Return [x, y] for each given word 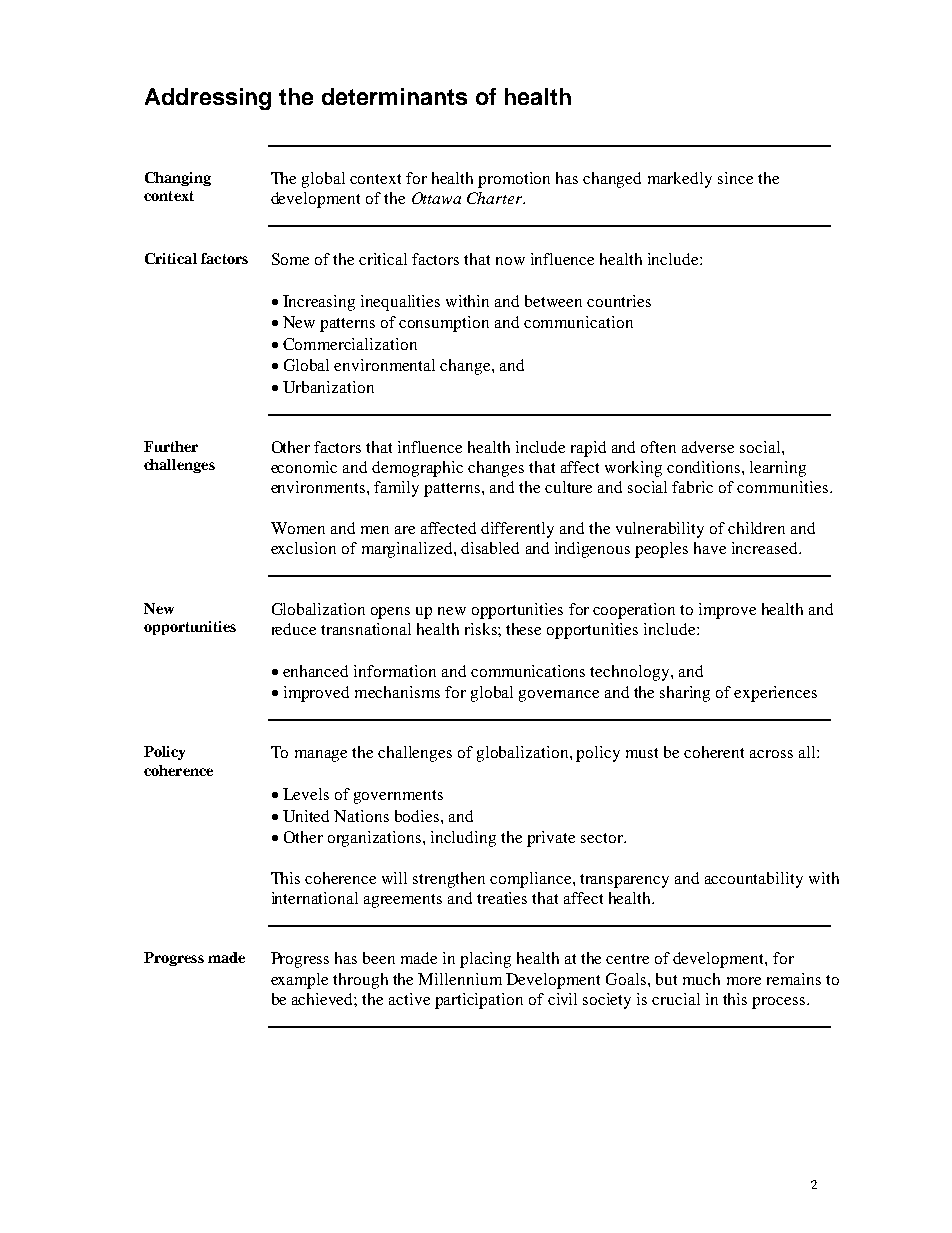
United [306, 816]
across [771, 754]
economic [304, 467]
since [735, 178]
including [463, 839]
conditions [705, 467]
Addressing [208, 99]
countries [619, 301]
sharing [685, 694]
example [299, 981]
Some [290, 259]
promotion [514, 180]
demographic [417, 469]
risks [482, 629]
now [510, 261]
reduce [294, 629]
